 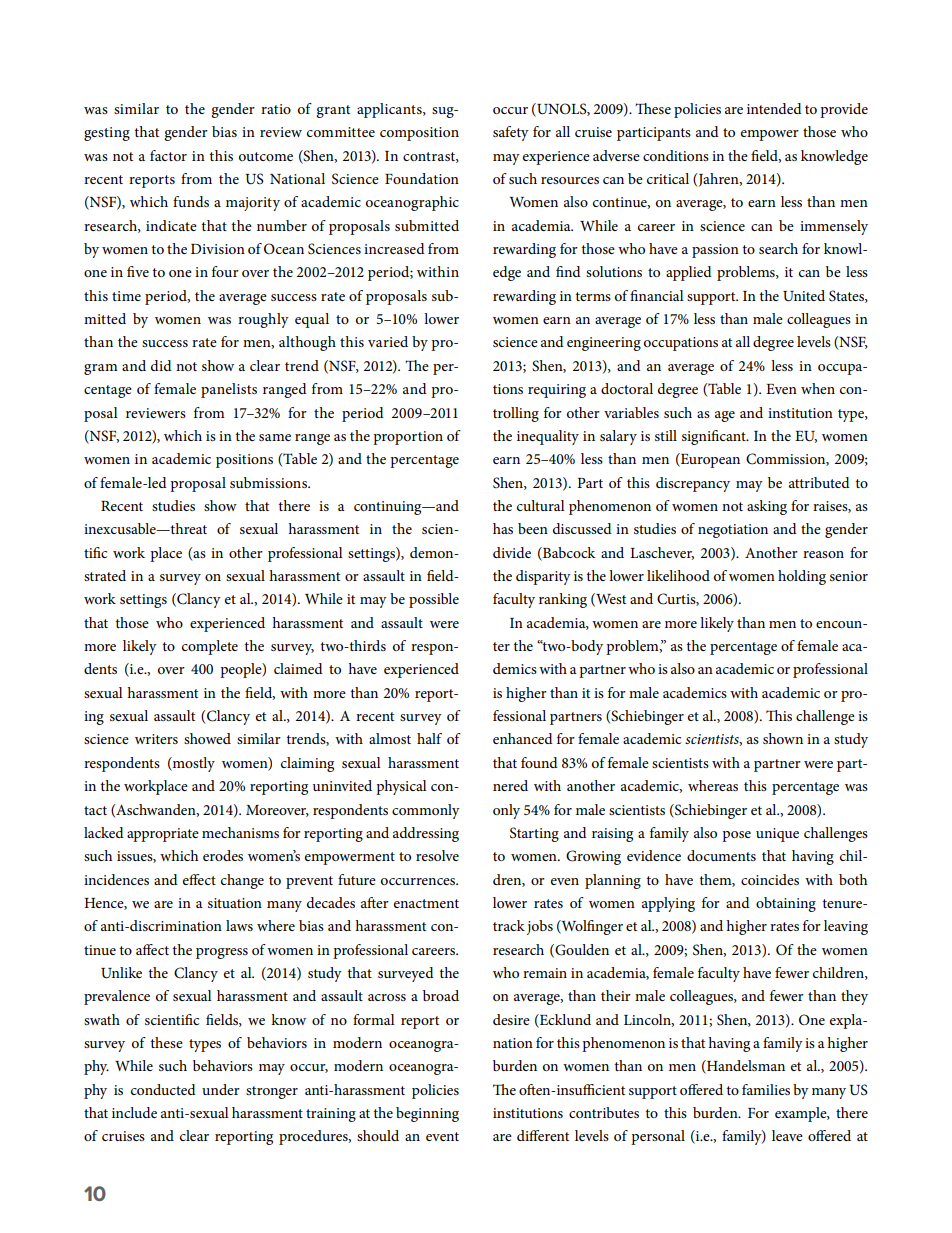 What do you see at coordinates (434, 600) in the page?
I see `possible` at bounding box center [434, 600].
